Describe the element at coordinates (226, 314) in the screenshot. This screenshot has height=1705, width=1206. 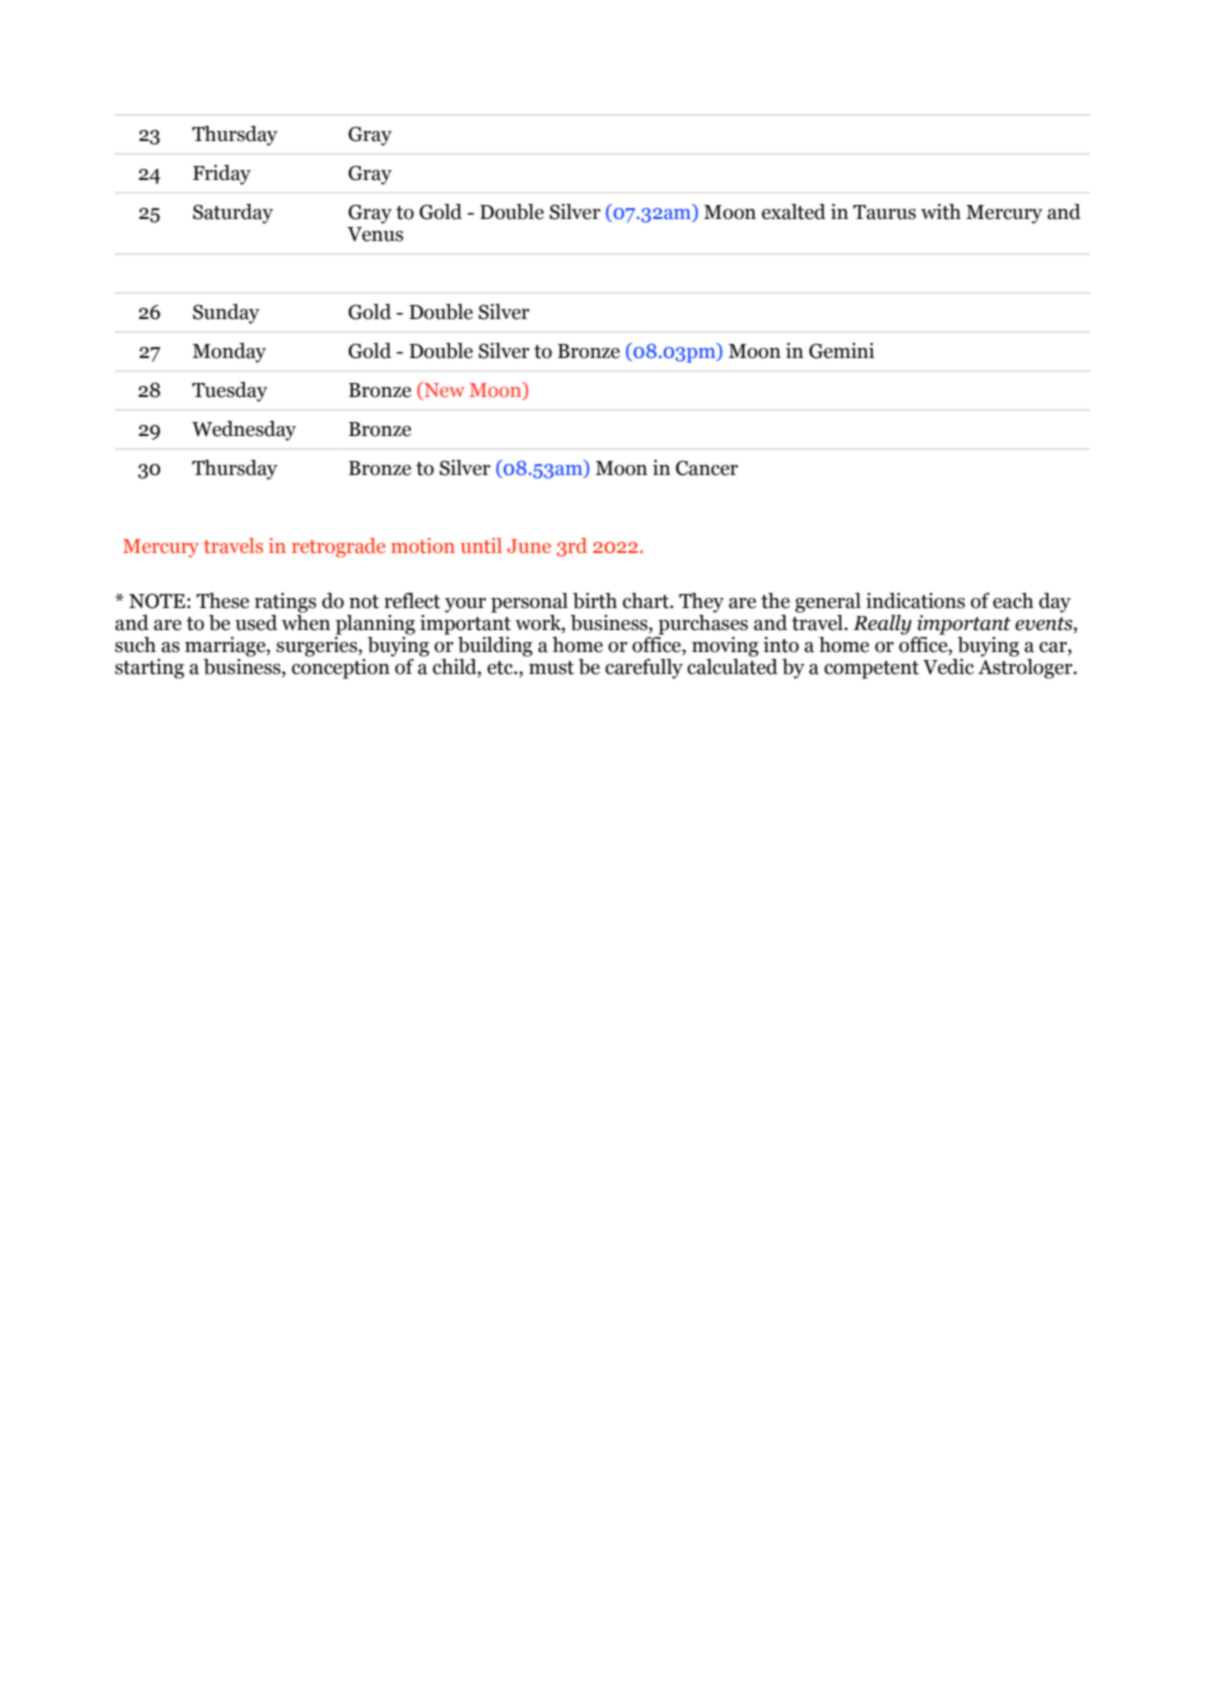
I see `Sunday` at that location.
